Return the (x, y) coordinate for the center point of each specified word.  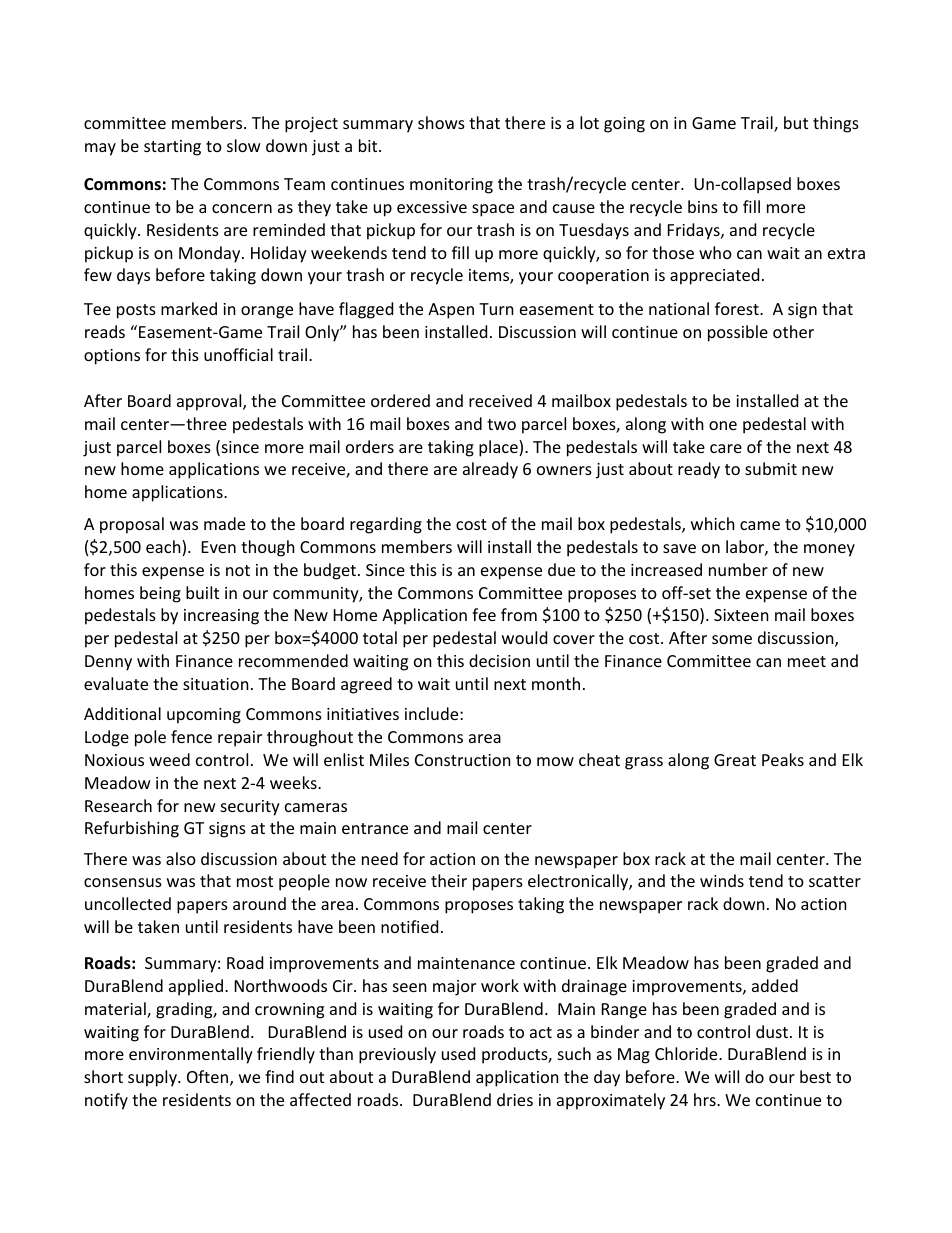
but (796, 122)
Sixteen (741, 615)
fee (484, 614)
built (202, 592)
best (815, 1076)
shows (441, 122)
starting (172, 148)
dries (515, 1099)
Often (209, 1078)
